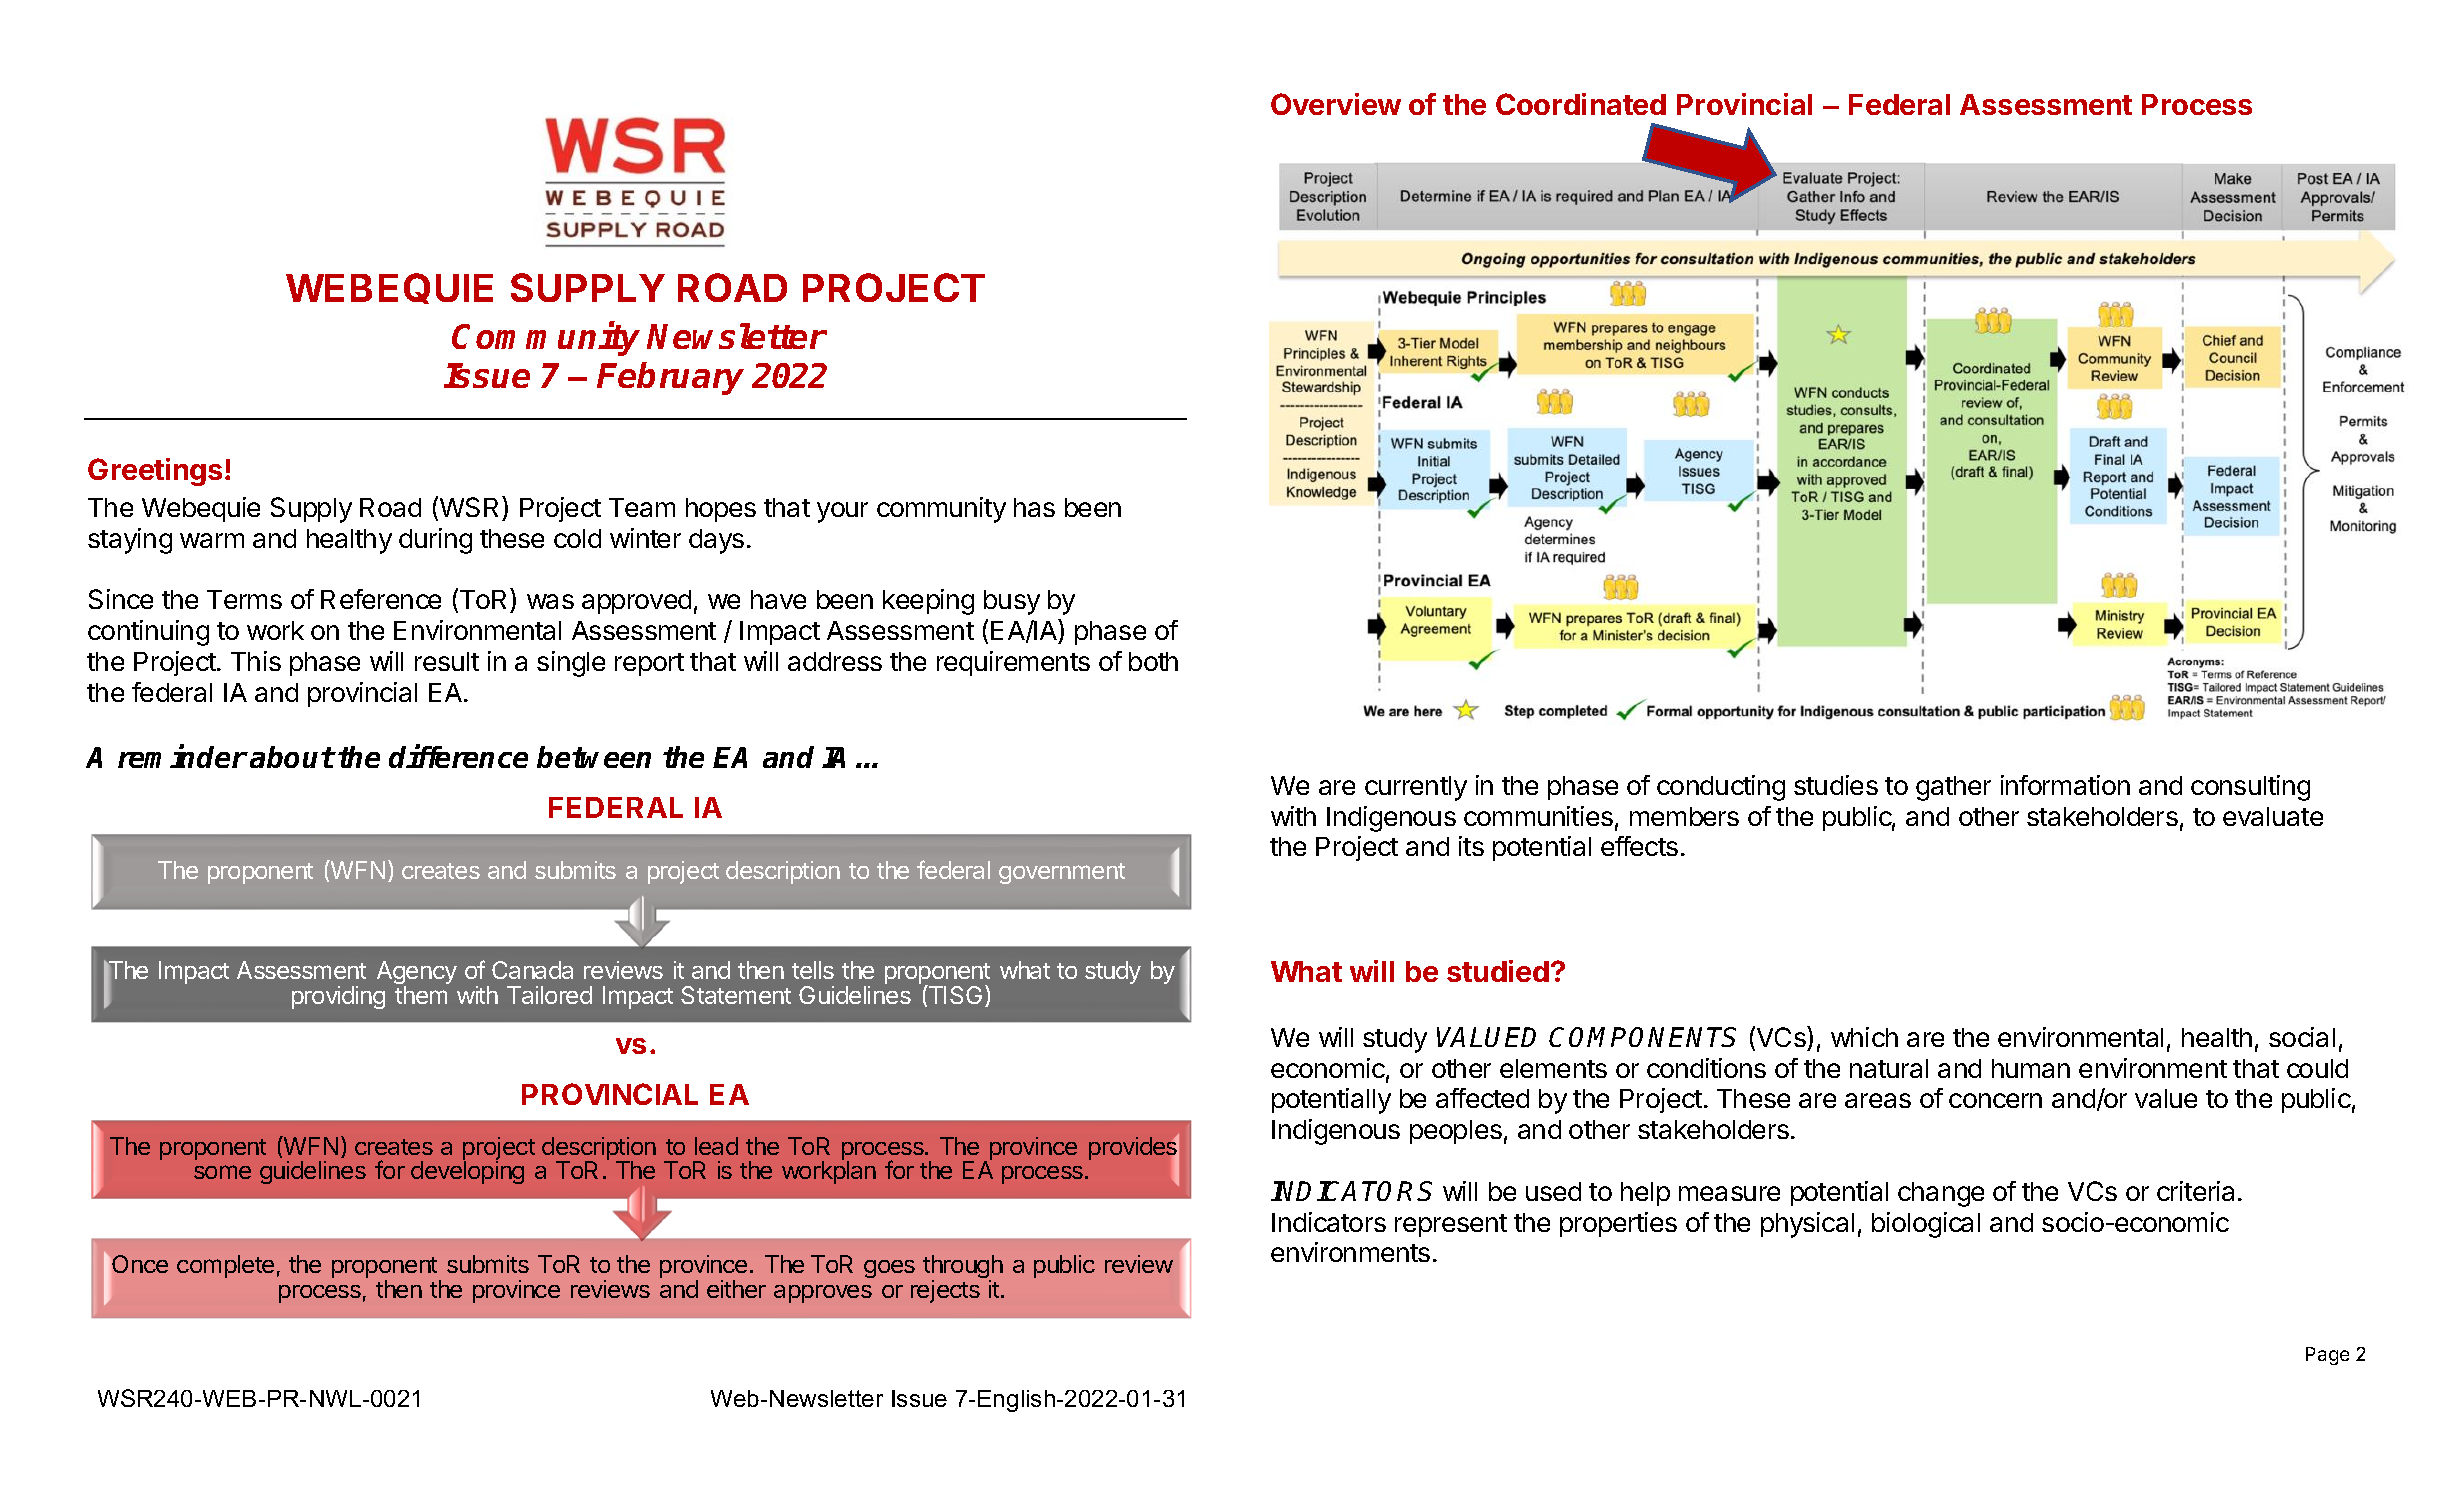 This image has width=2453, height=1489. I want to click on rejects, so click(945, 1291).
